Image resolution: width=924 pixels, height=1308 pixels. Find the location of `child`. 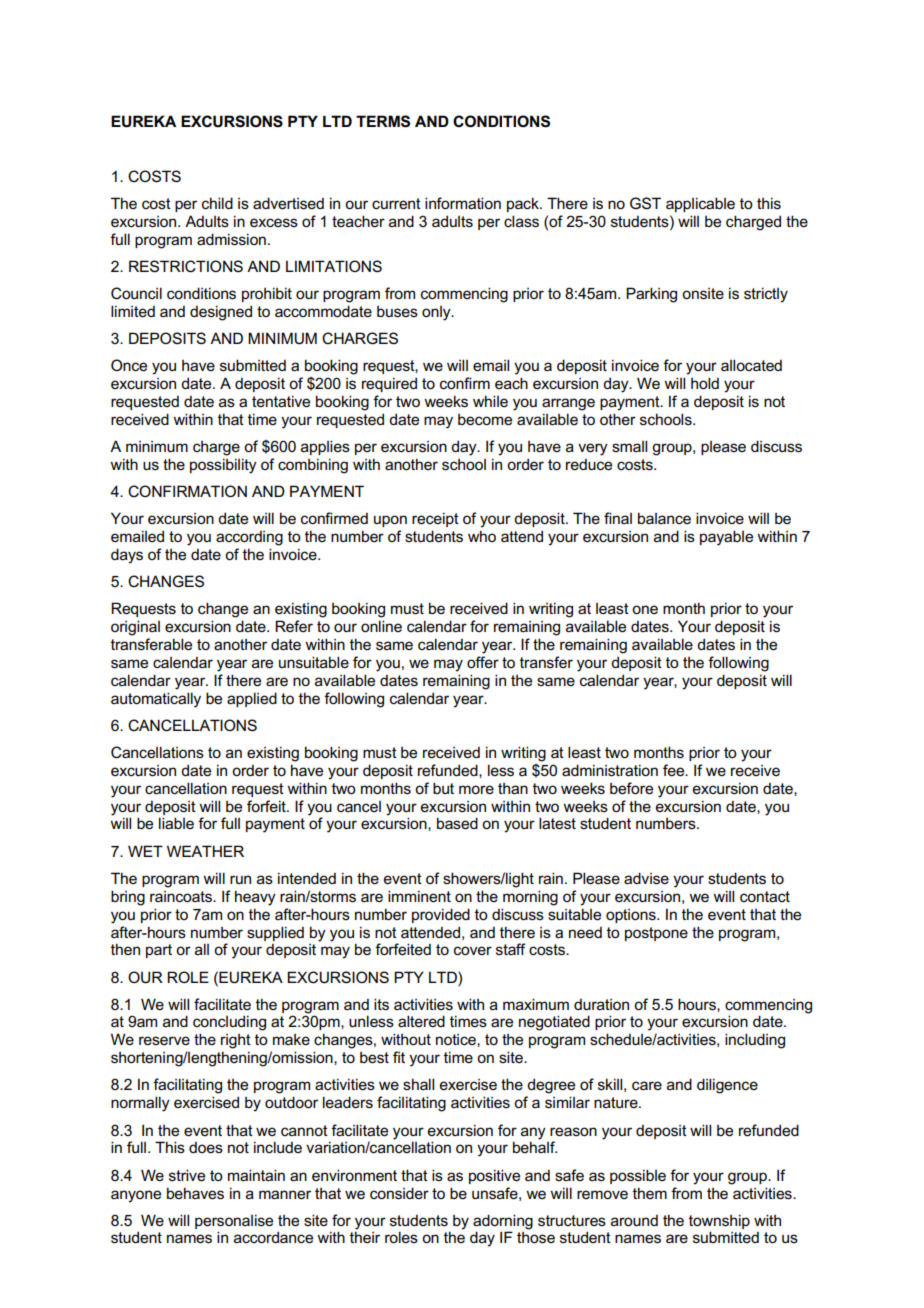

child is located at coordinates (217, 203).
